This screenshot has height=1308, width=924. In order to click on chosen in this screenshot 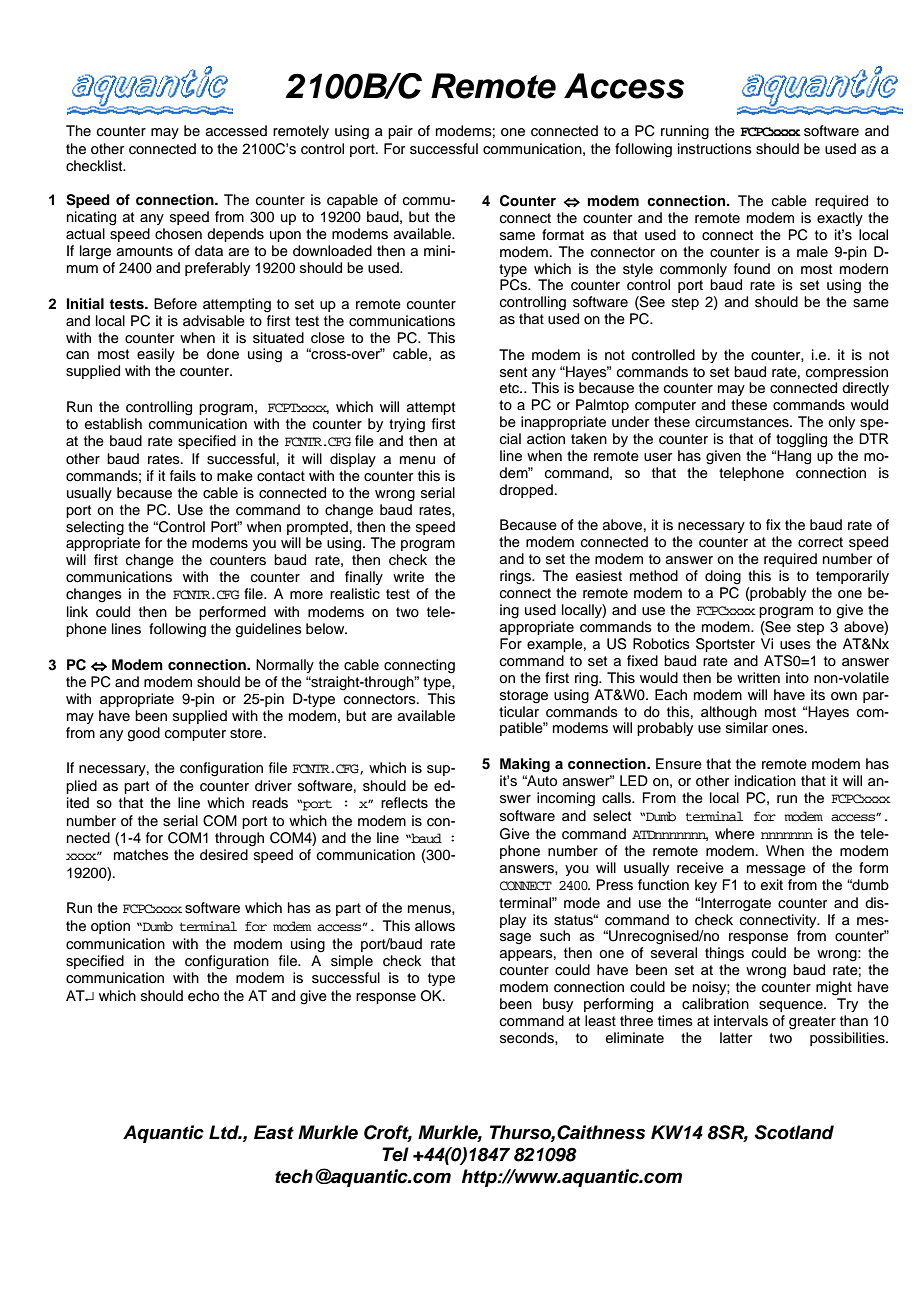, I will do `click(178, 234)`.
